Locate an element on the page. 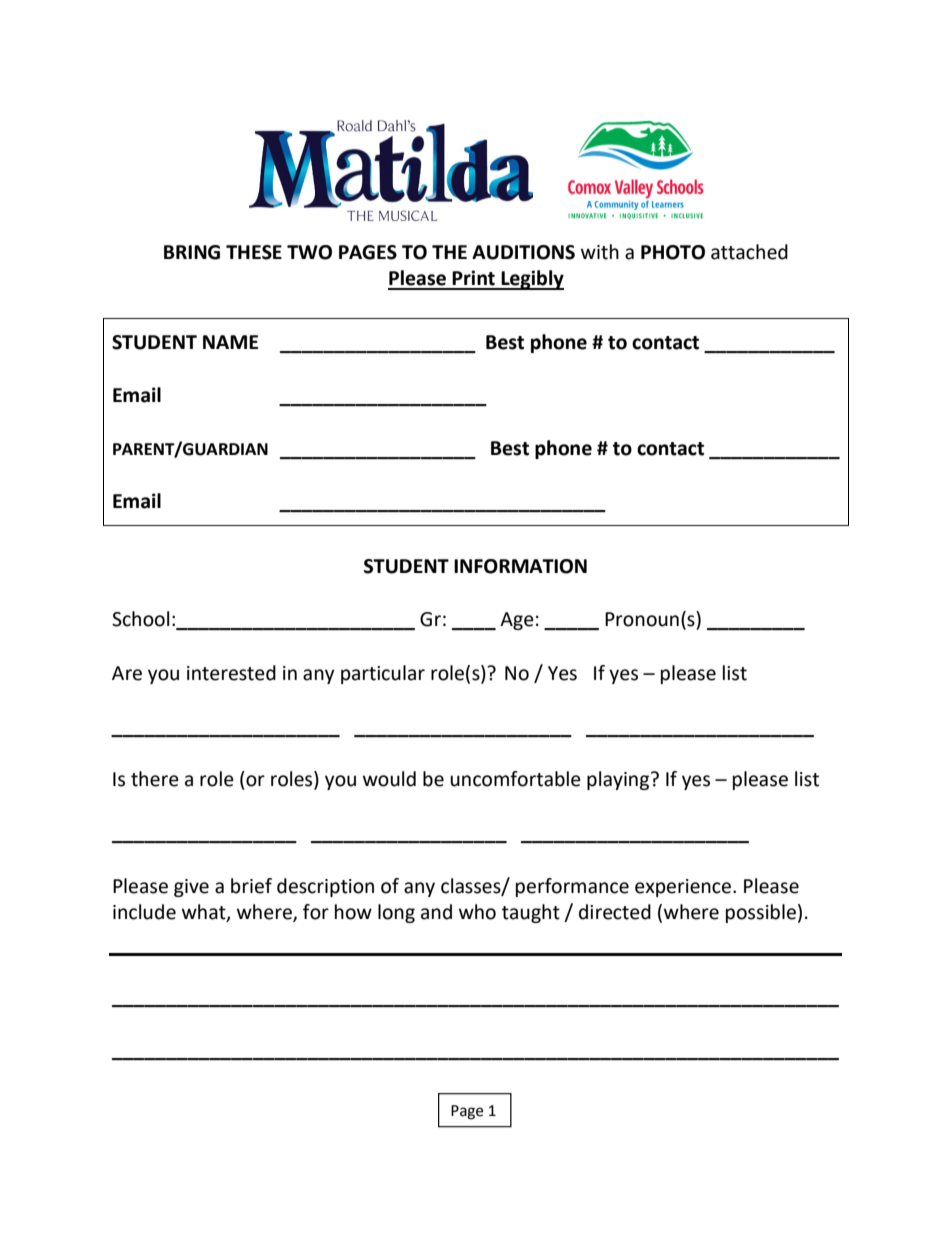 The image size is (952, 1233). NAME is located at coordinates (230, 342).
